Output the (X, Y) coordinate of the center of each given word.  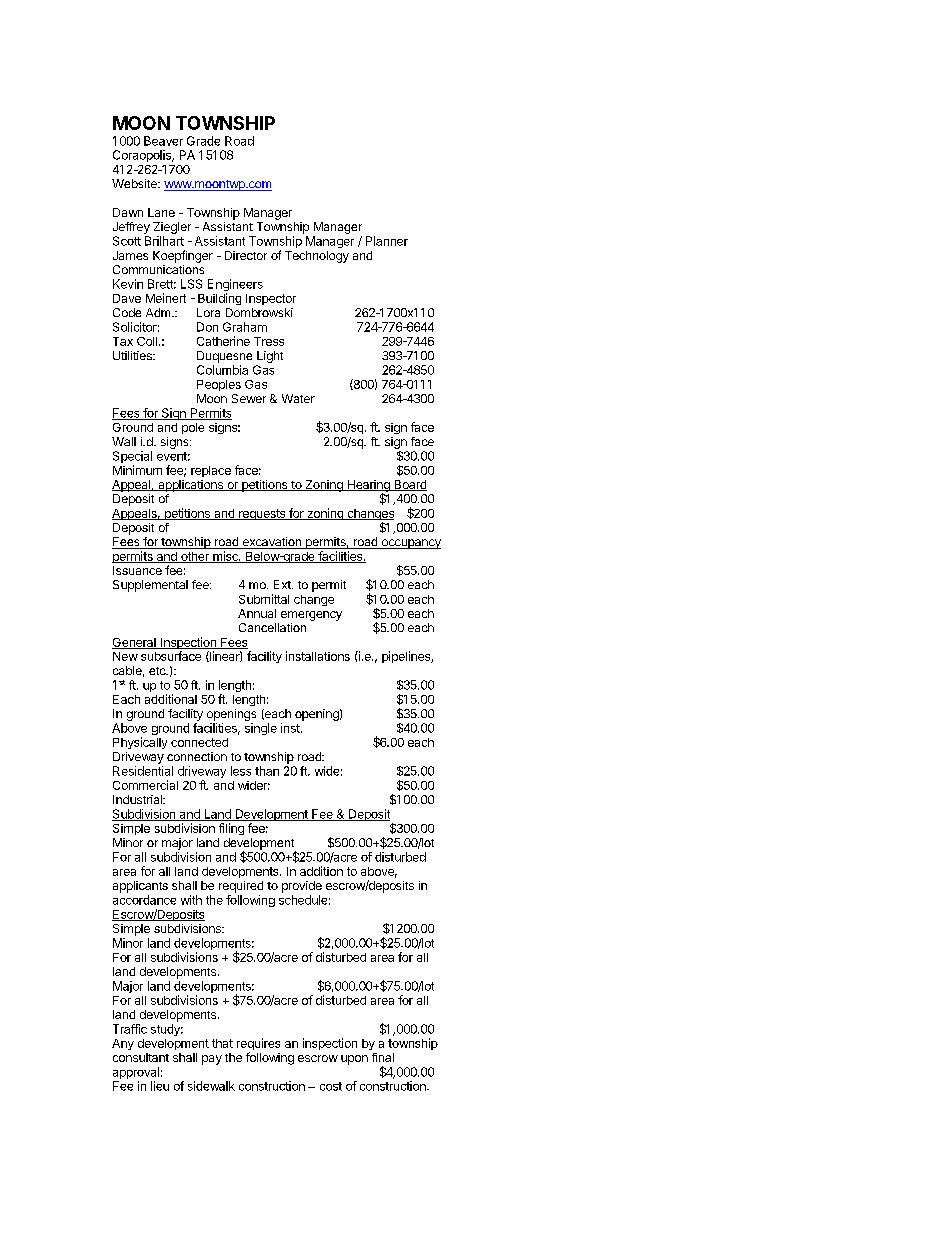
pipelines (407, 657)
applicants (140, 887)
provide (302, 887)
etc (158, 671)
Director (246, 255)
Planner (387, 241)
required (241, 887)
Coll (148, 341)
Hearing (368, 487)
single (261, 729)
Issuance (137, 570)
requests (262, 514)
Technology (317, 257)
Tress (269, 341)
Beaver (163, 141)
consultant (141, 1057)
